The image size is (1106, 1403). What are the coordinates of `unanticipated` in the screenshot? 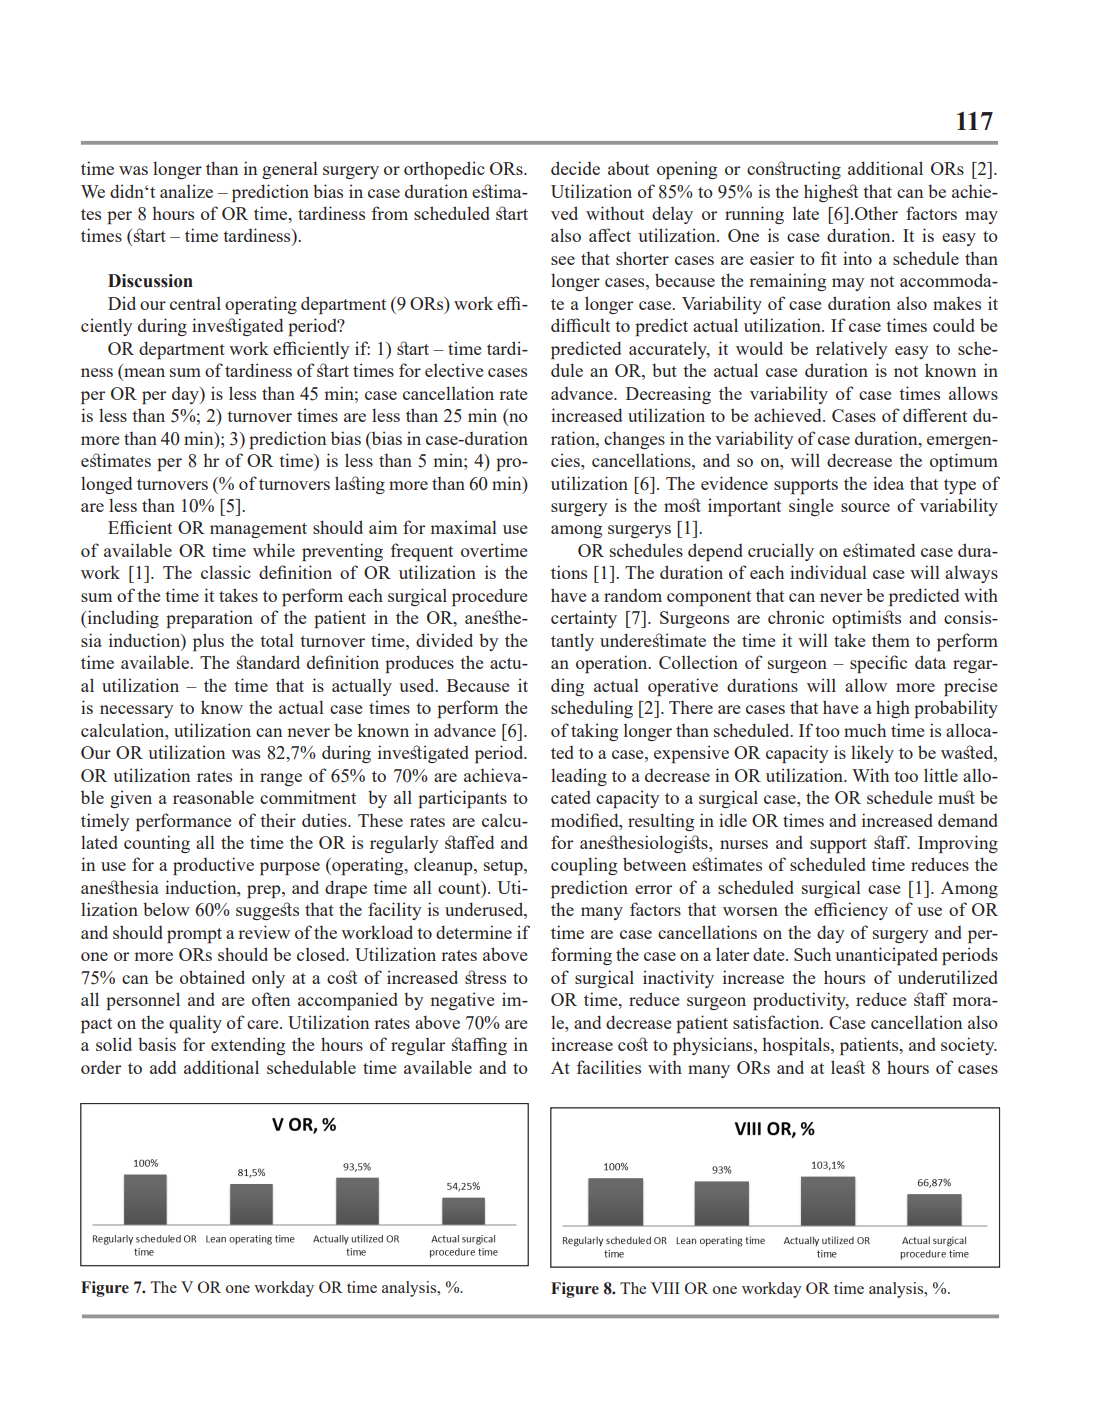 It's located at (886, 956).
